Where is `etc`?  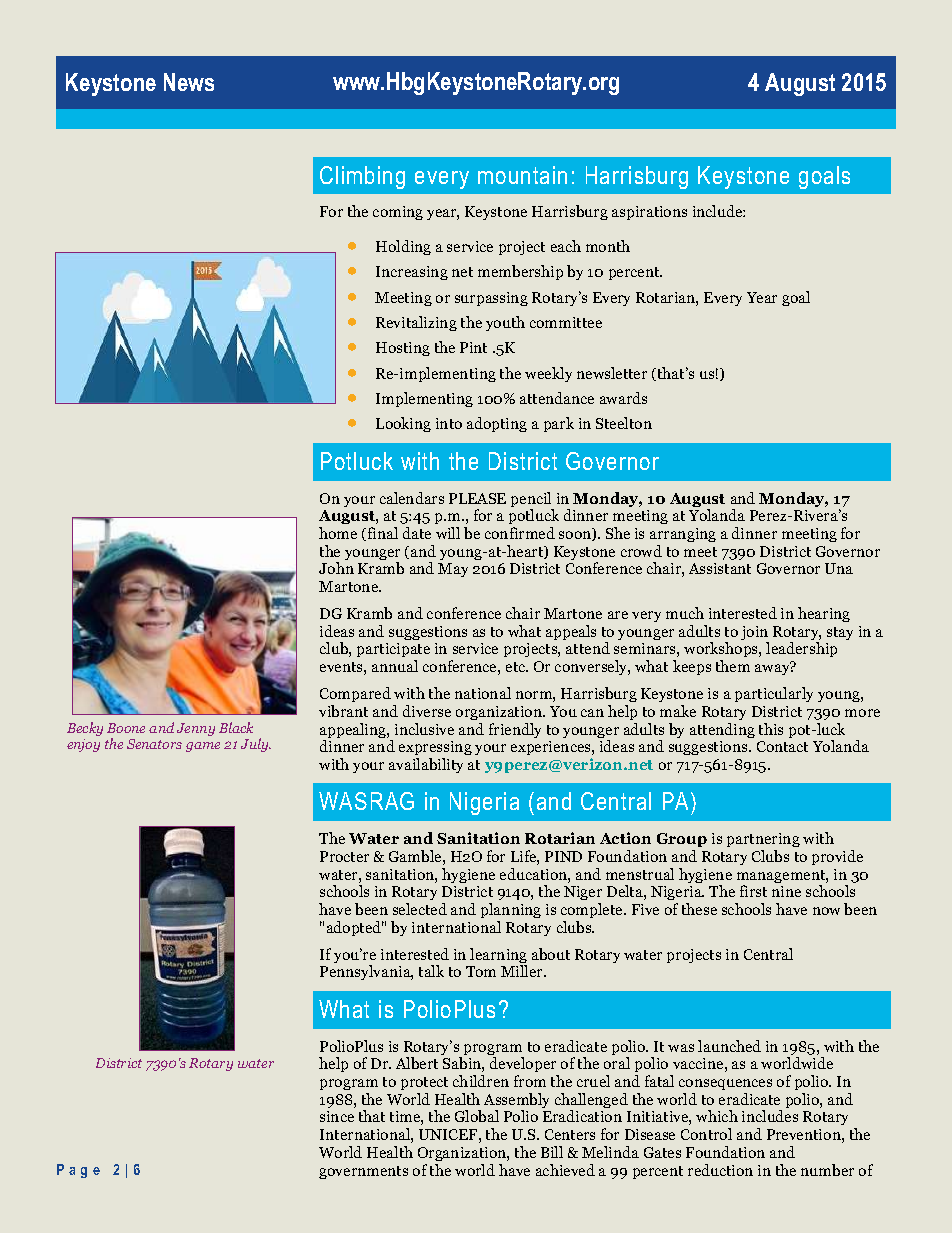 etc is located at coordinates (517, 667).
